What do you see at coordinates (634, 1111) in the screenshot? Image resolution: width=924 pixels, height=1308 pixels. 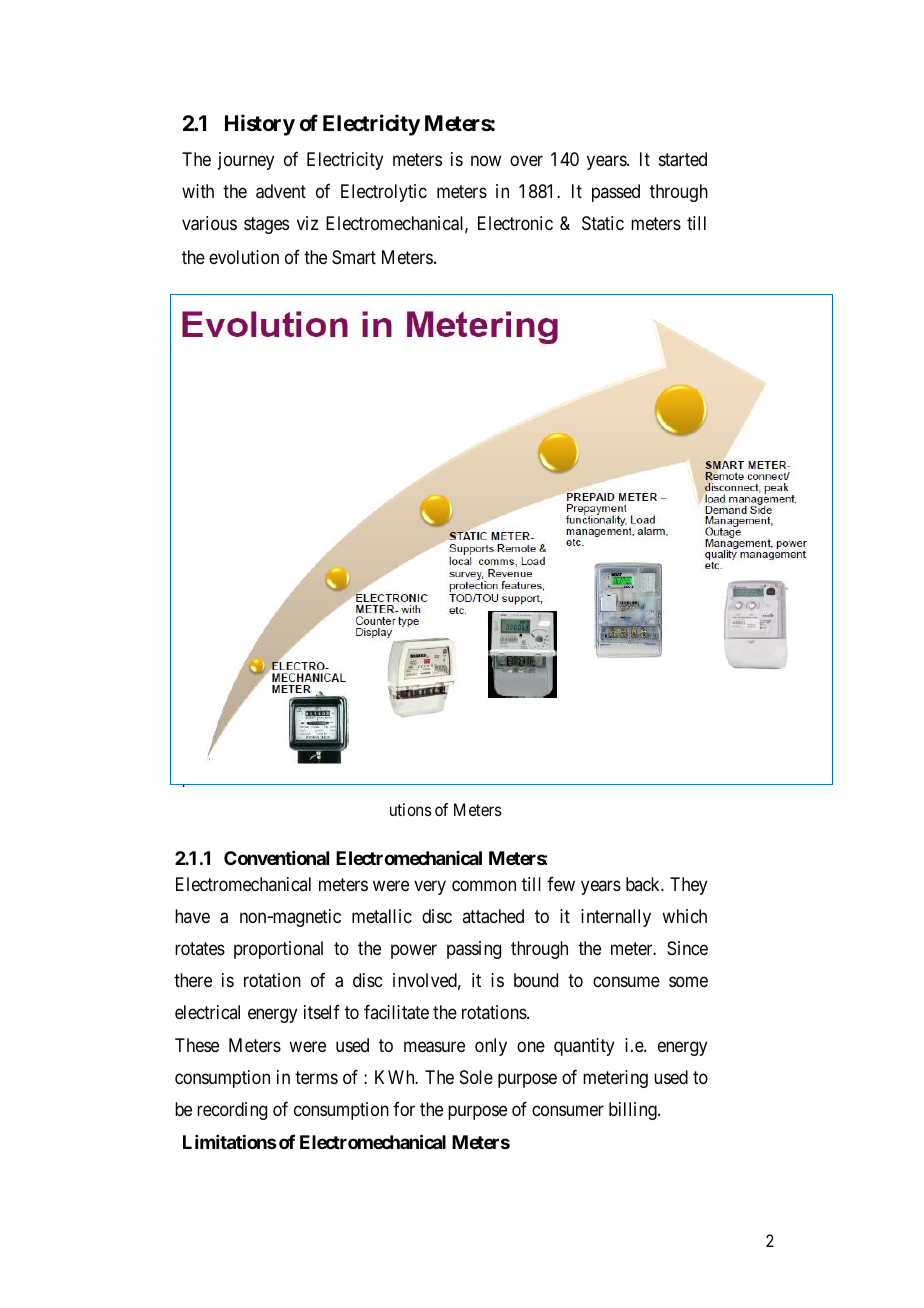 I see `billing` at bounding box center [634, 1111].
